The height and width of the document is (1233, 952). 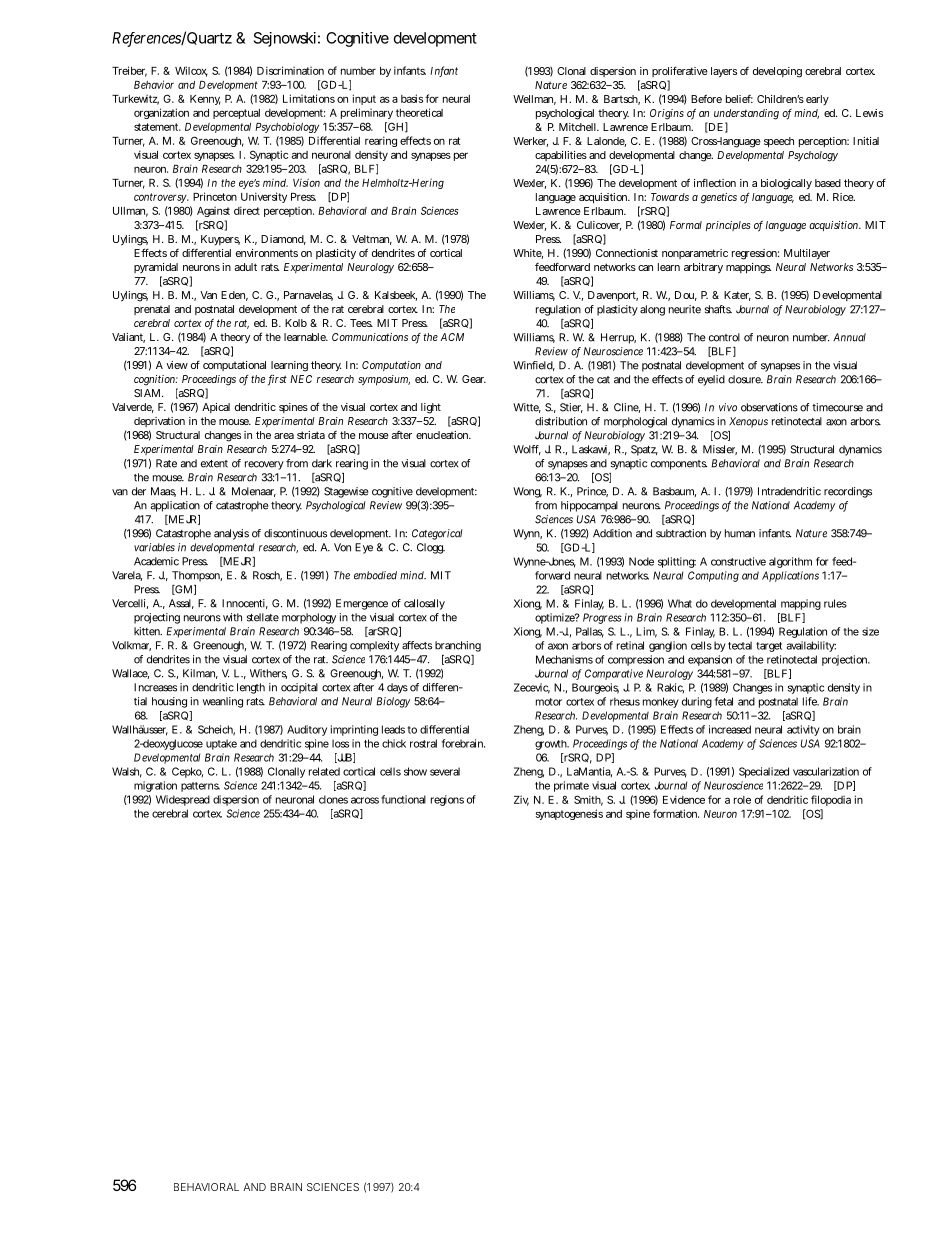 What do you see at coordinates (200, 787) in the document?
I see `patterns` at bounding box center [200, 787].
